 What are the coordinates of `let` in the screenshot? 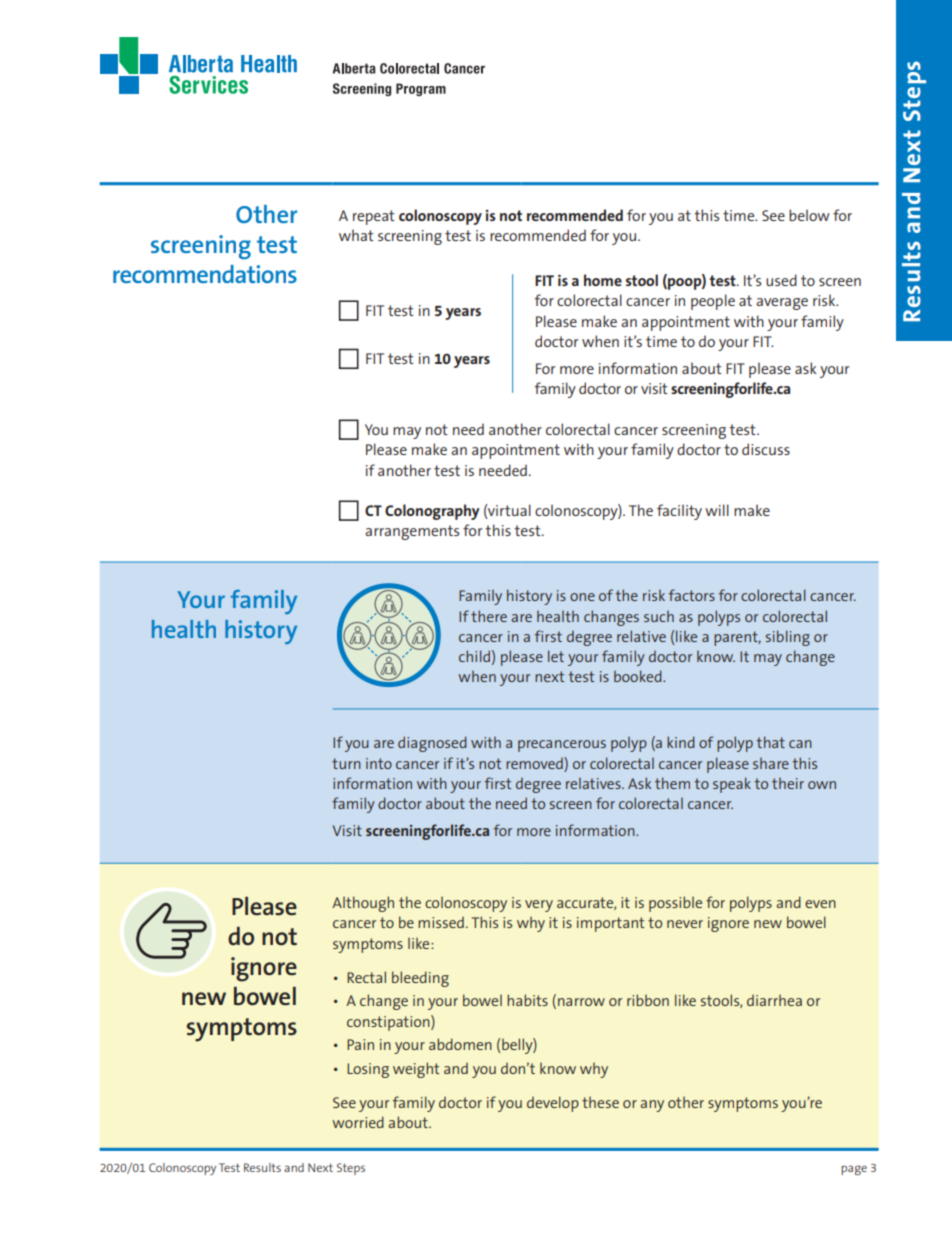 It's located at (556, 656).
